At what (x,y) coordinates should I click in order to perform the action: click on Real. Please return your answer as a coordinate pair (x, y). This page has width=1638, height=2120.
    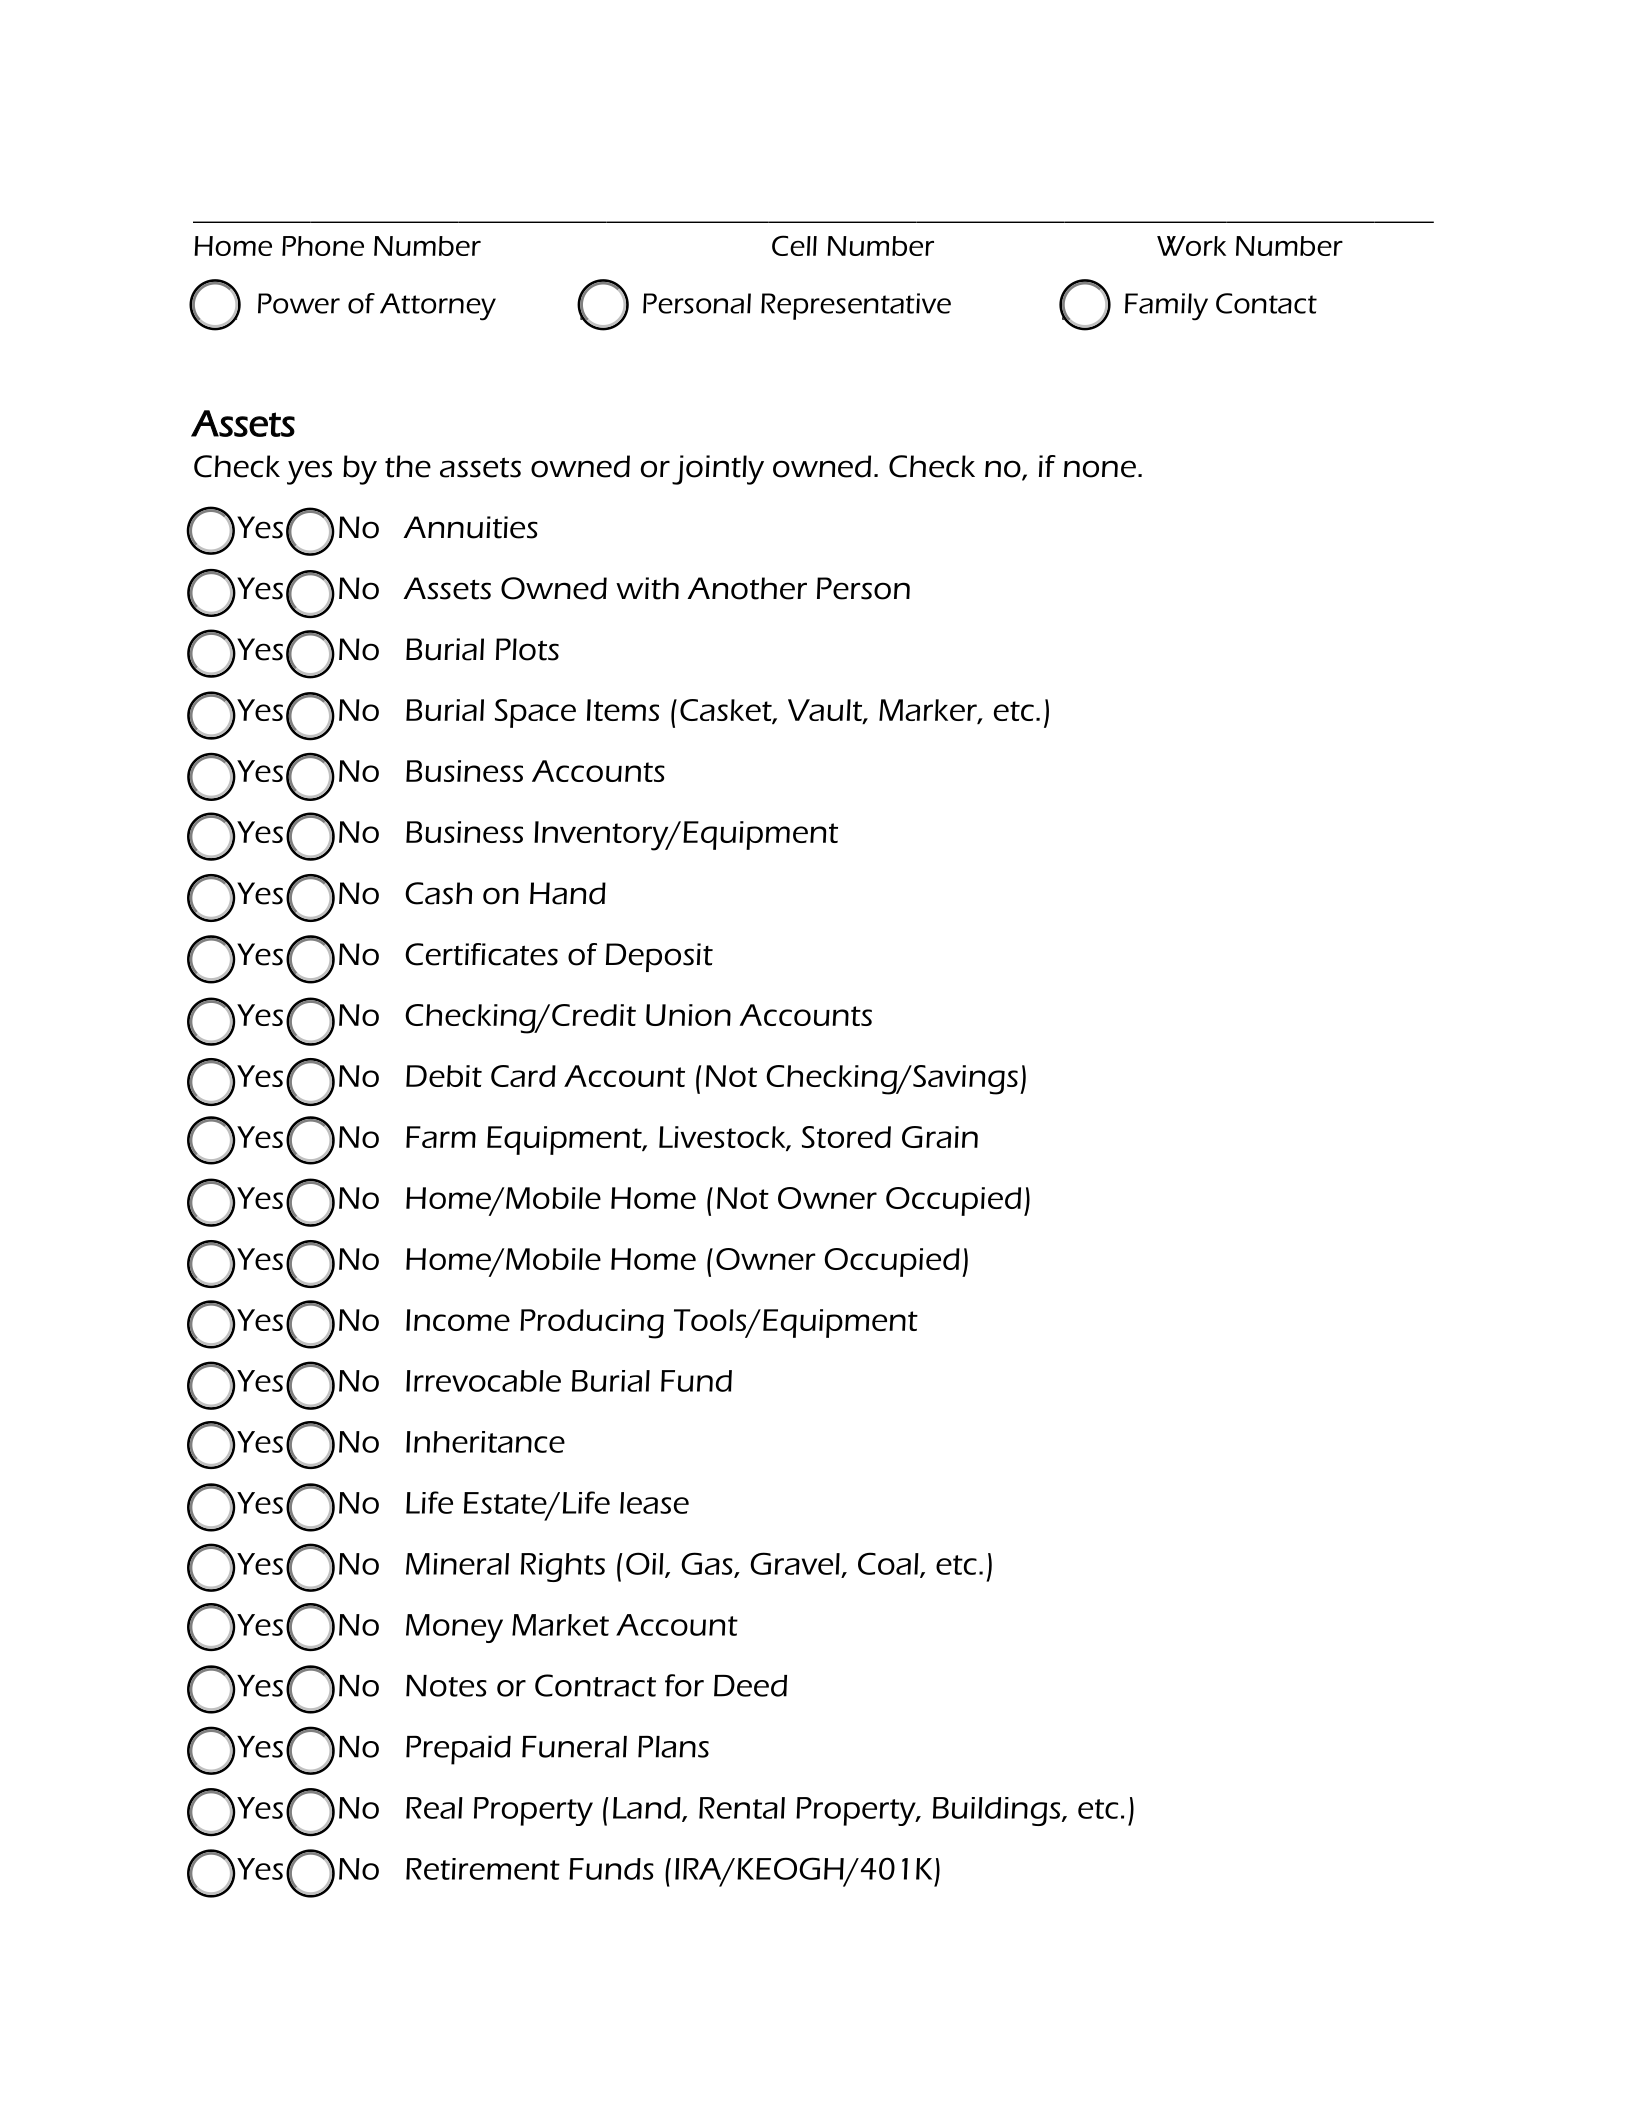
    Looking at the image, I should click on (434, 1808).
